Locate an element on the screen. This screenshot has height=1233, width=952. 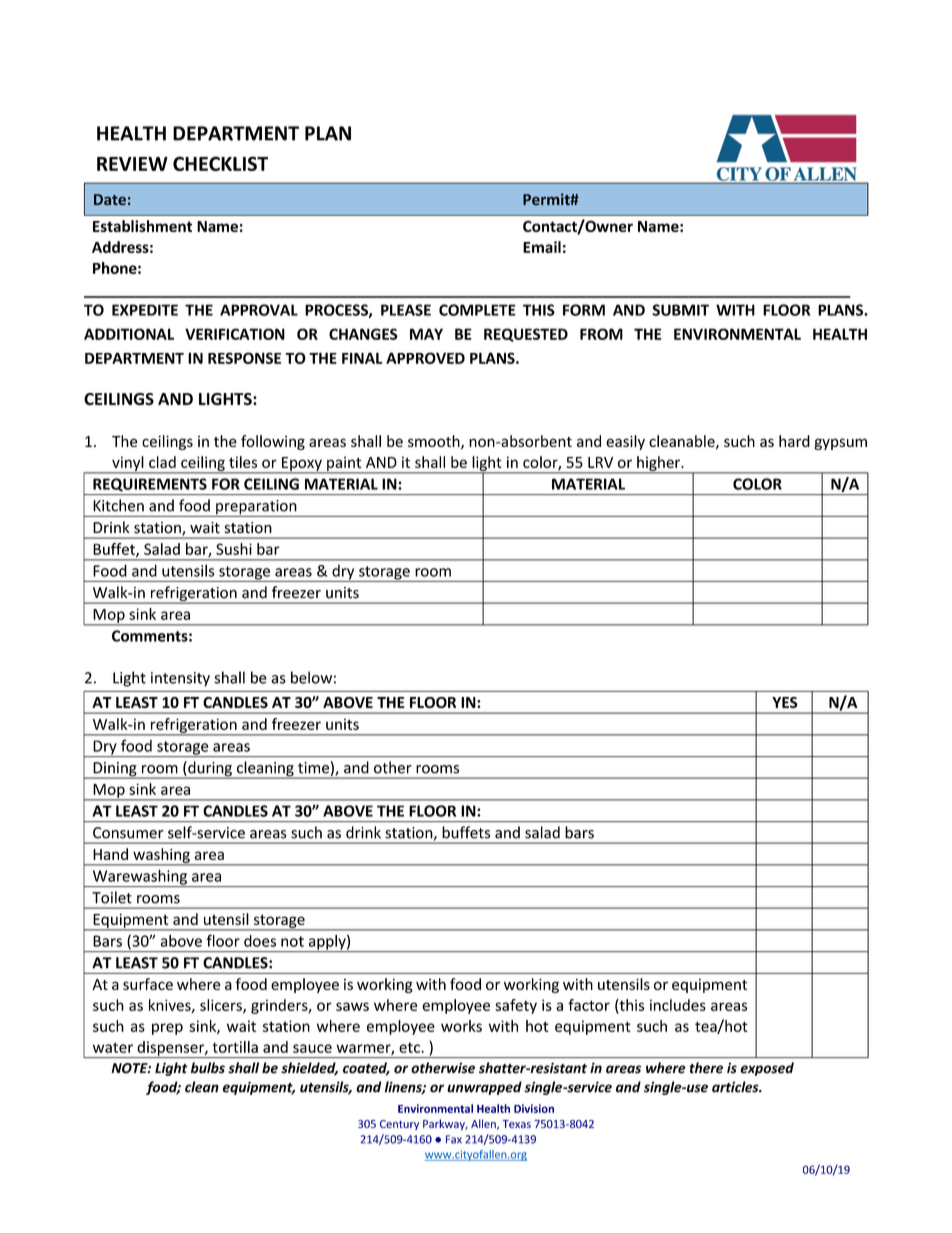
clad is located at coordinates (162, 462).
